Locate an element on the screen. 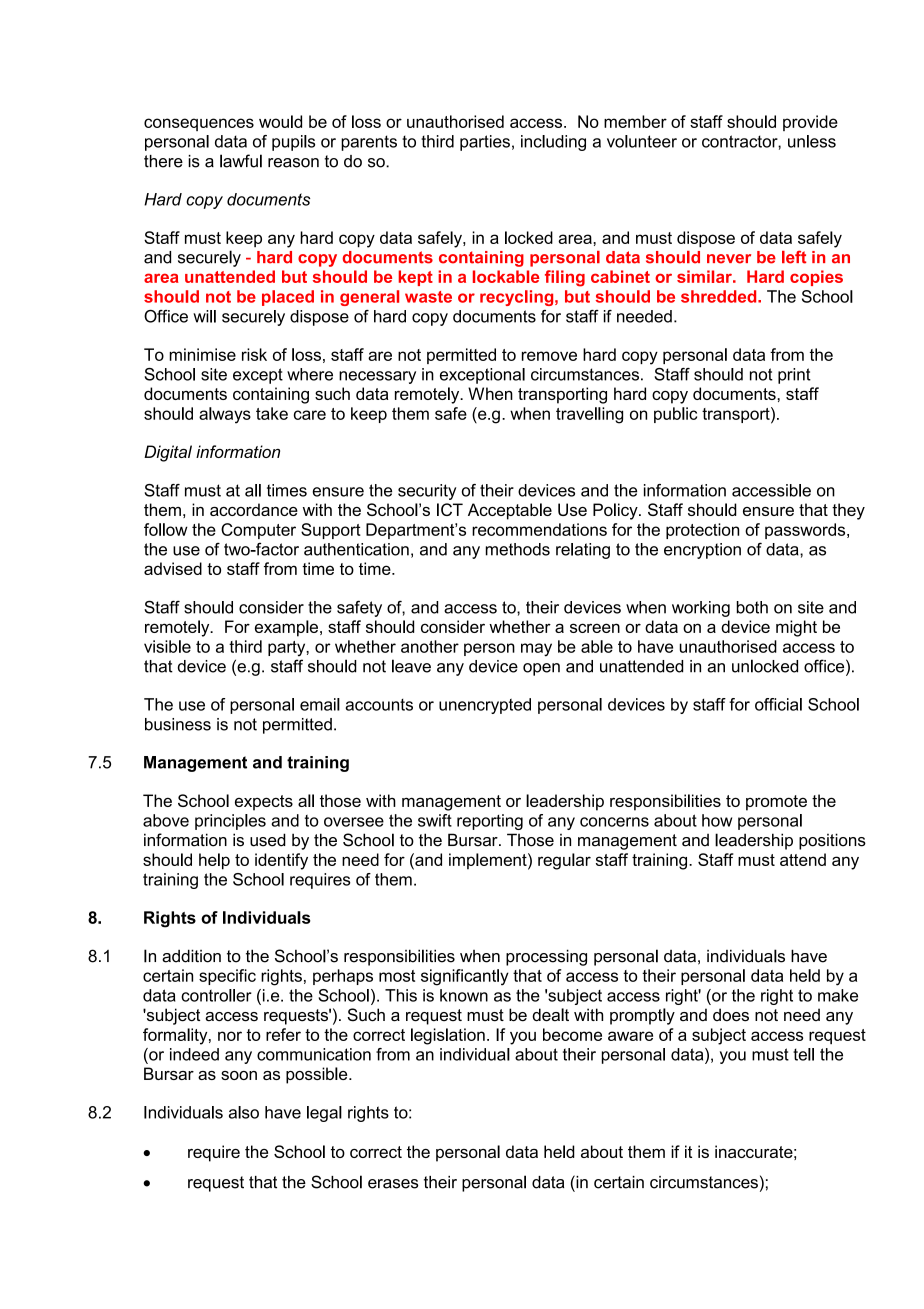 The height and width of the screenshot is (1309, 924). erases is located at coordinates (393, 1184).
